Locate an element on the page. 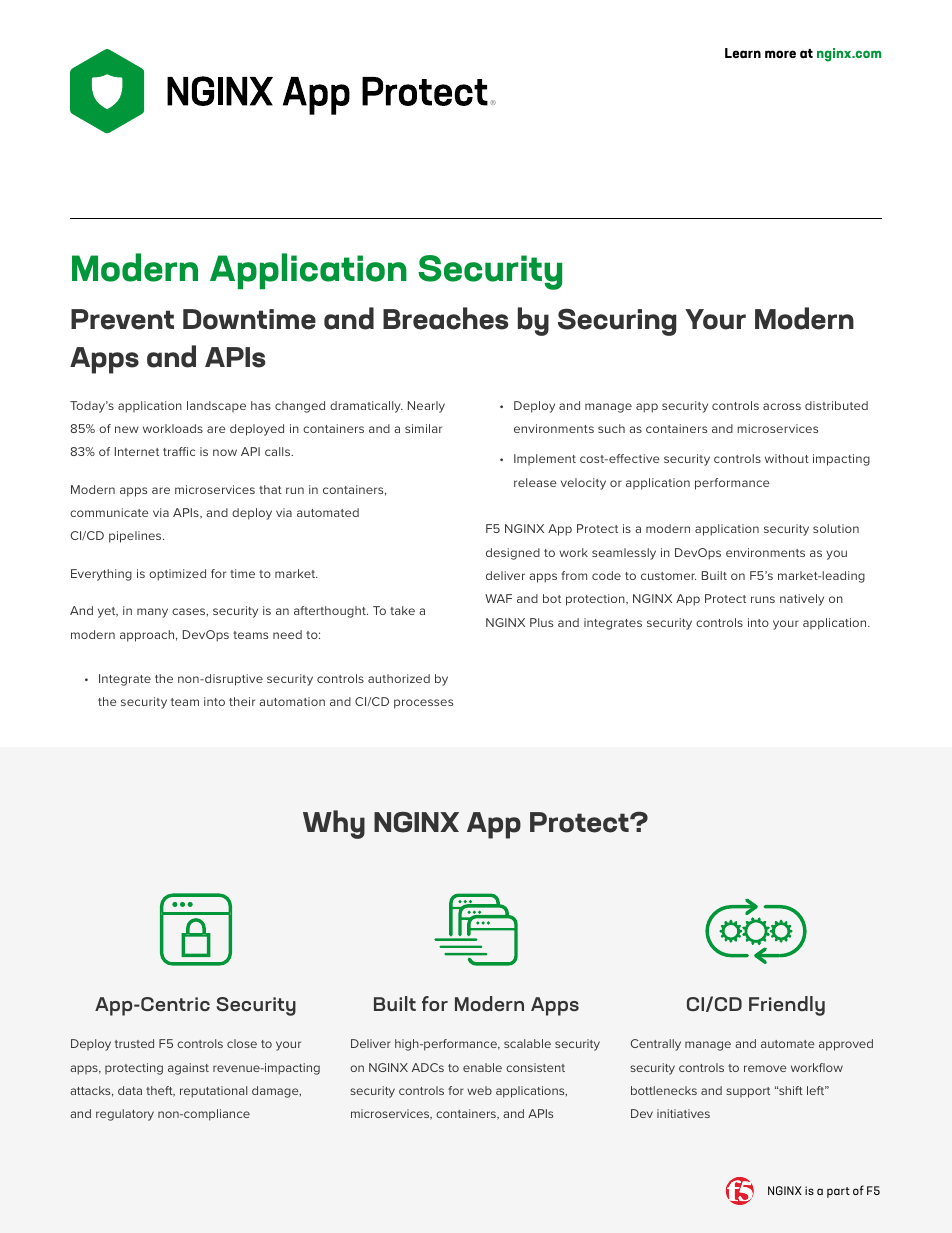 Image resolution: width=952 pixels, height=1233 pixels. Learn is located at coordinates (743, 53).
